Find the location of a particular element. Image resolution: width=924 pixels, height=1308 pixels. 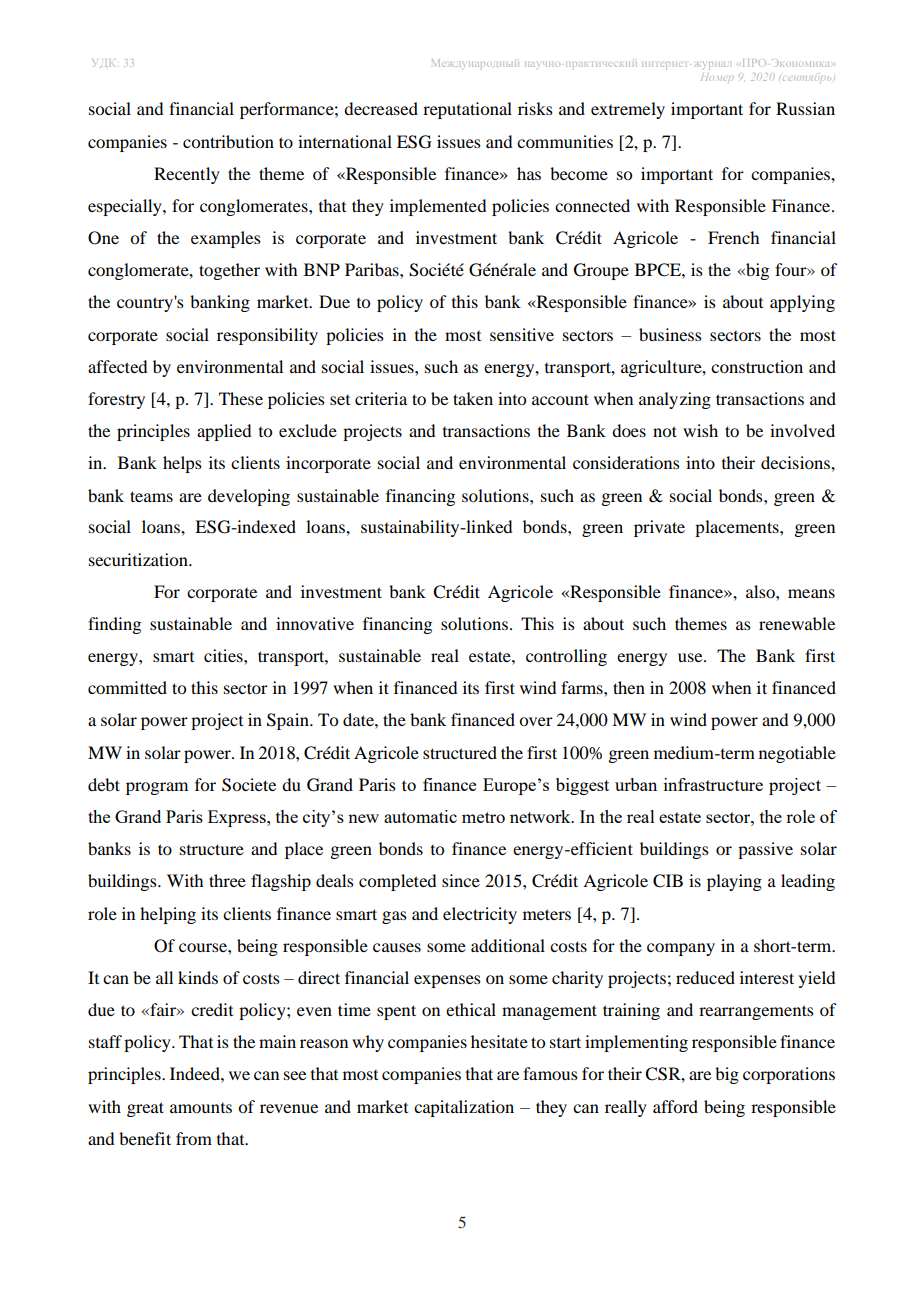

These is located at coordinates (241, 398).
